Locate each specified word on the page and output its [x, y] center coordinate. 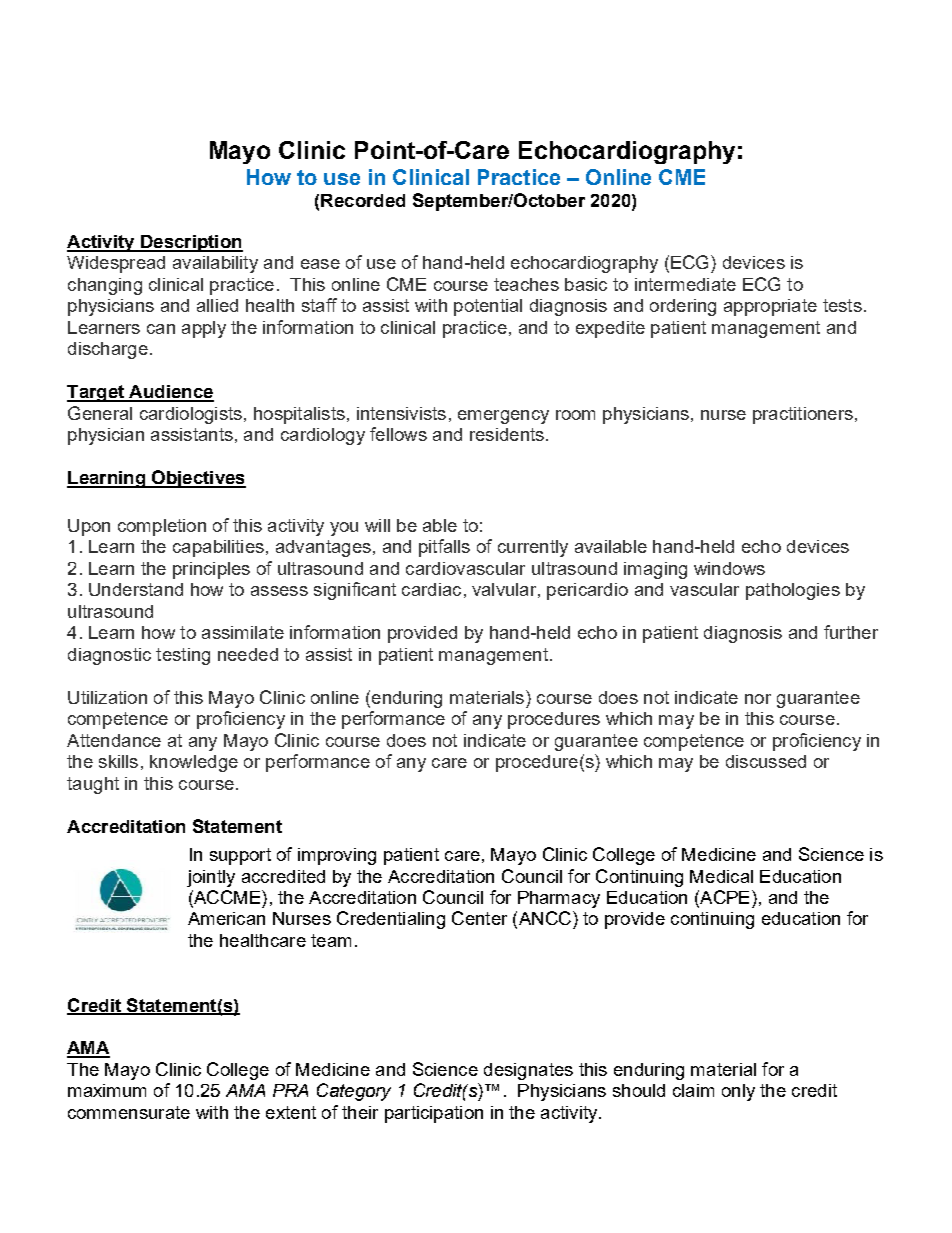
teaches [526, 284]
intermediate [685, 284]
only [738, 1092]
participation [434, 1114]
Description [191, 243]
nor [758, 699]
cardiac [431, 589]
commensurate [129, 1112]
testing [183, 656]
